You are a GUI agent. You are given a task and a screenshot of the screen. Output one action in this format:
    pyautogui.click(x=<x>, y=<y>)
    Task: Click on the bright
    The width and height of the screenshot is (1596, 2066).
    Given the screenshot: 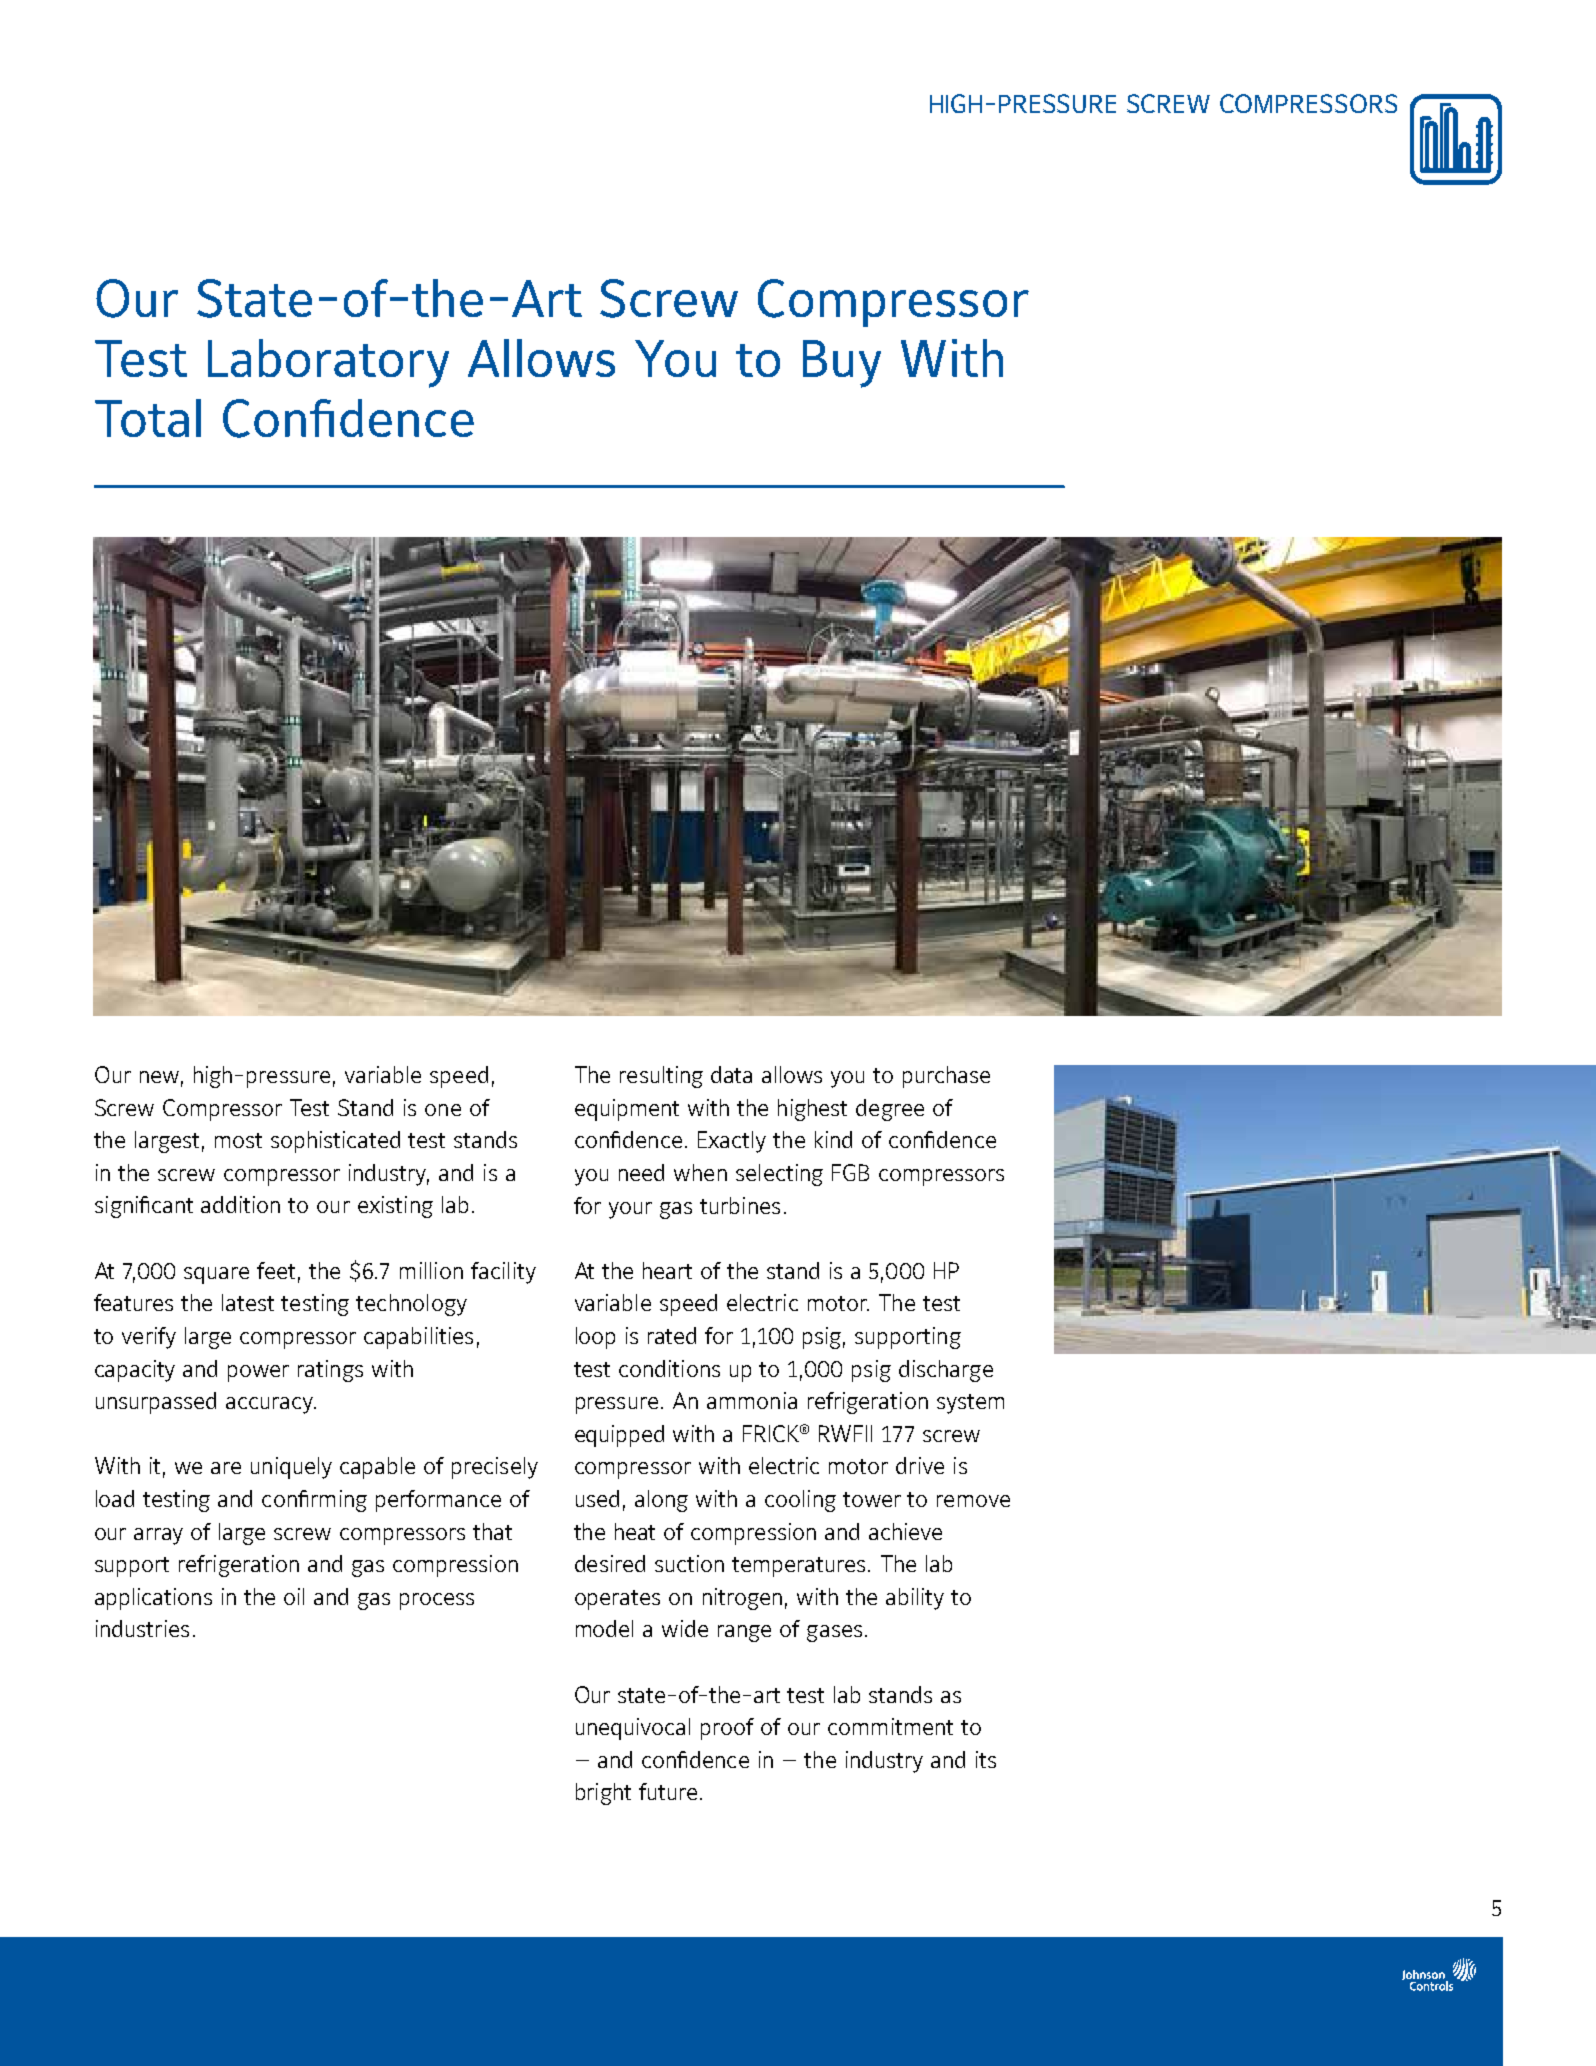 What is the action you would take?
    pyautogui.click(x=603, y=1794)
